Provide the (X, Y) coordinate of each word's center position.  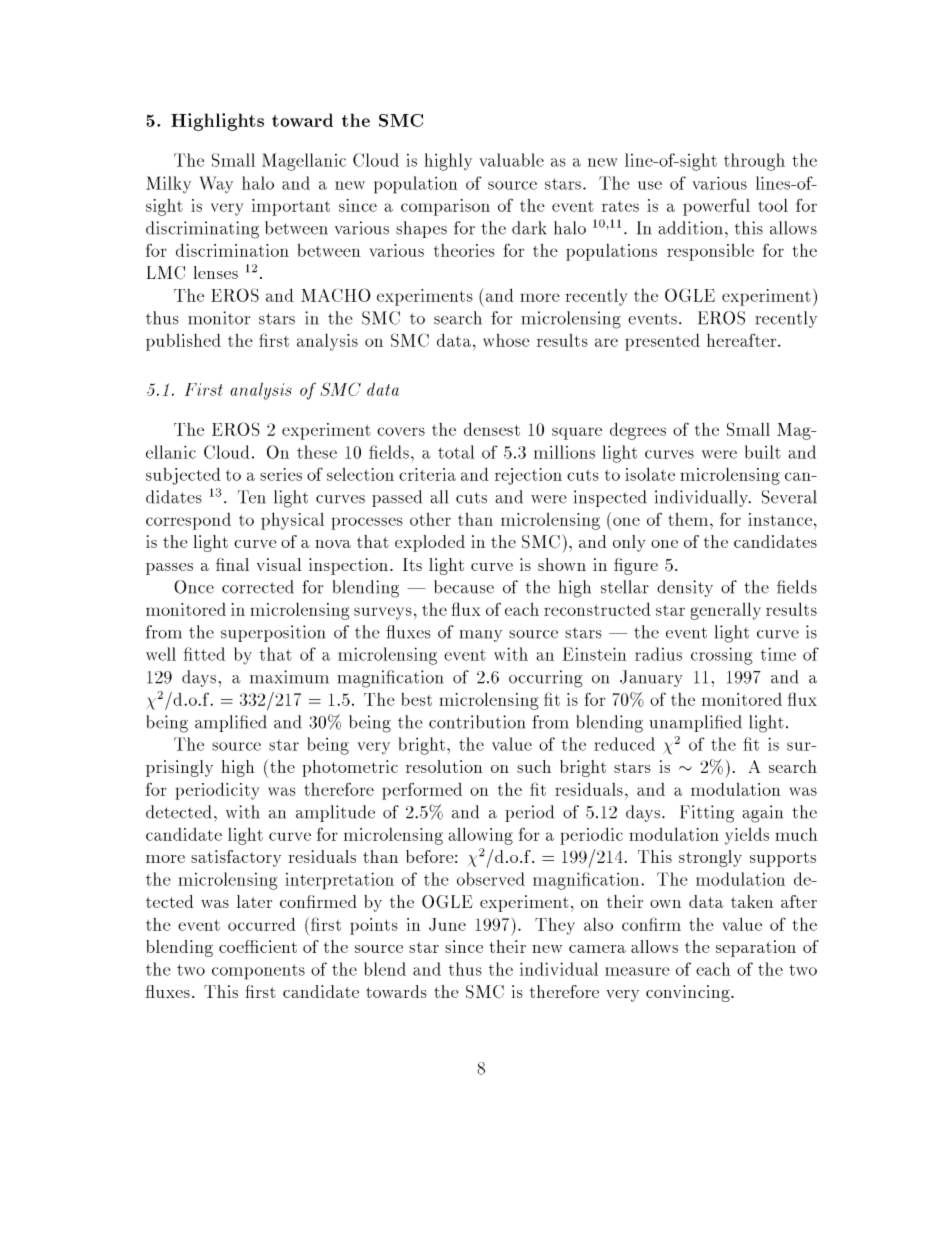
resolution (444, 766)
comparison (445, 207)
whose (506, 340)
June (447, 924)
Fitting (707, 814)
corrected (258, 587)
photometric (350, 768)
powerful (716, 207)
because (464, 587)
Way (216, 185)
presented (662, 342)
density (685, 588)
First (204, 389)
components (258, 972)
